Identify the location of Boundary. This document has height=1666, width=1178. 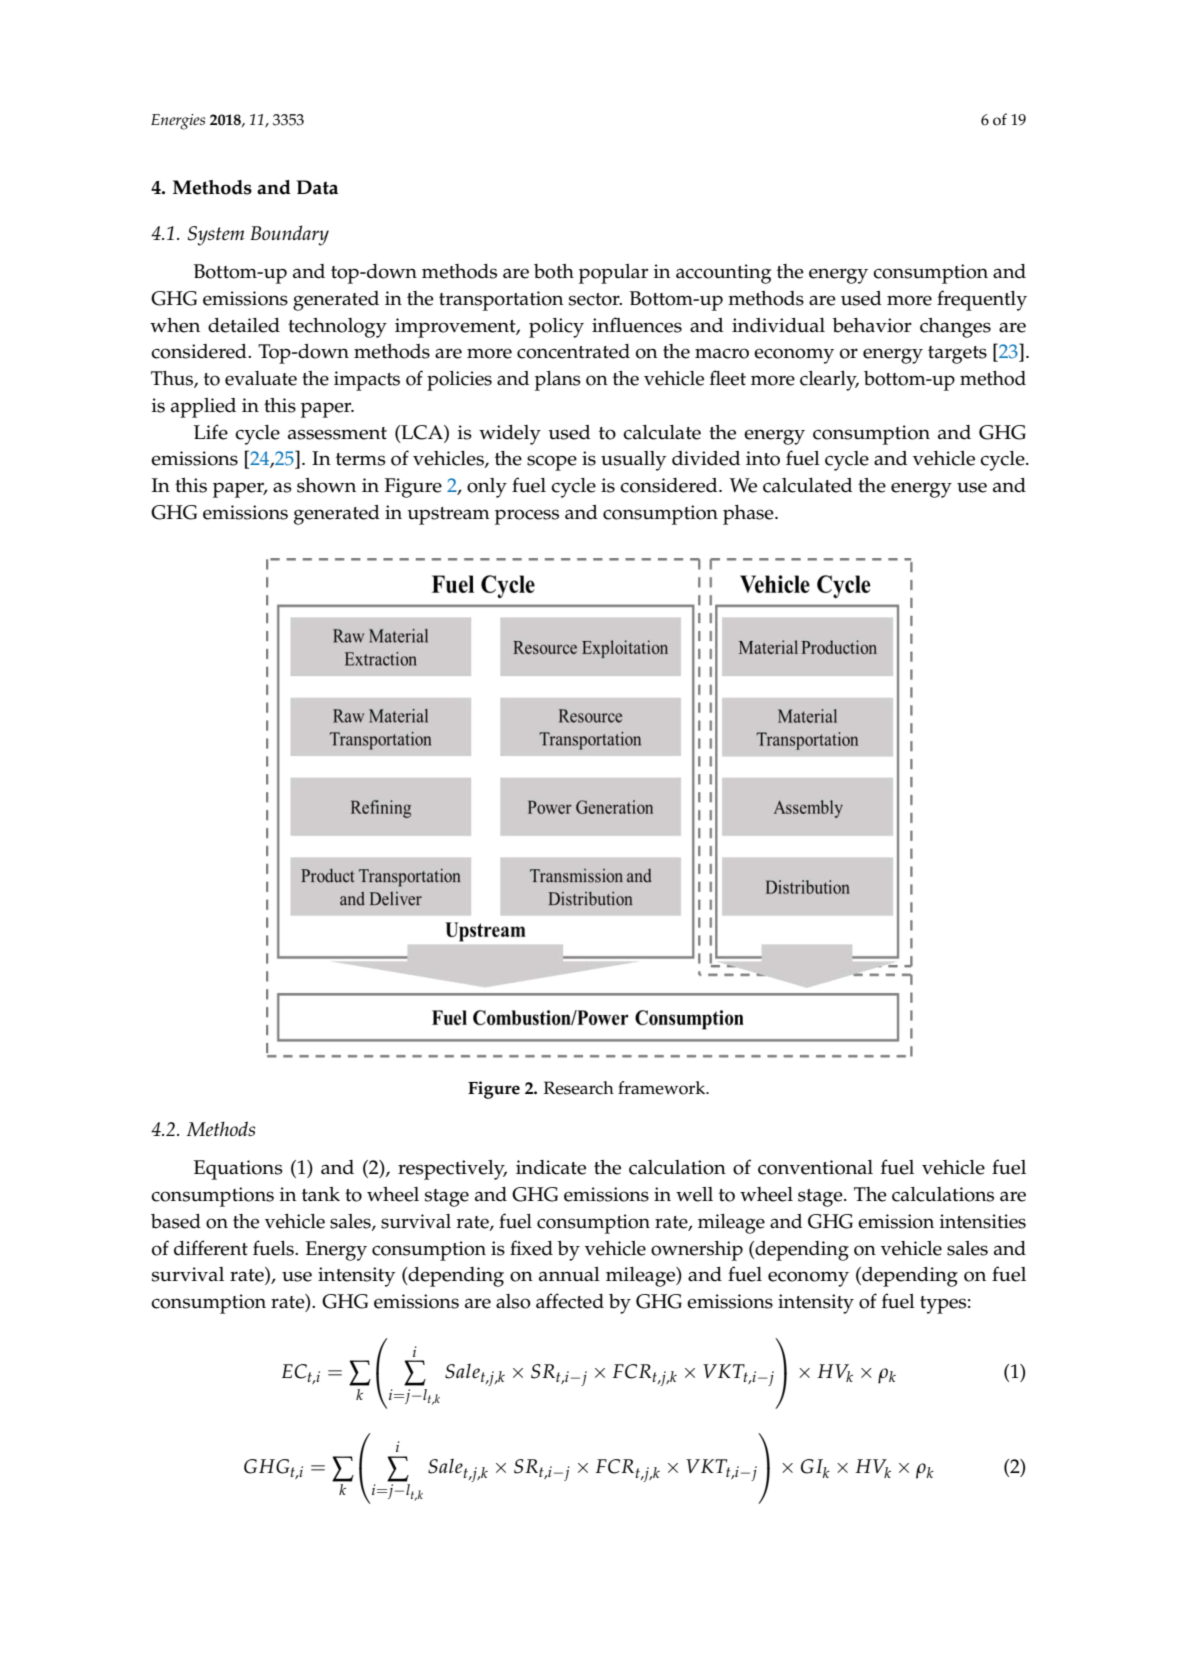
(289, 235).
